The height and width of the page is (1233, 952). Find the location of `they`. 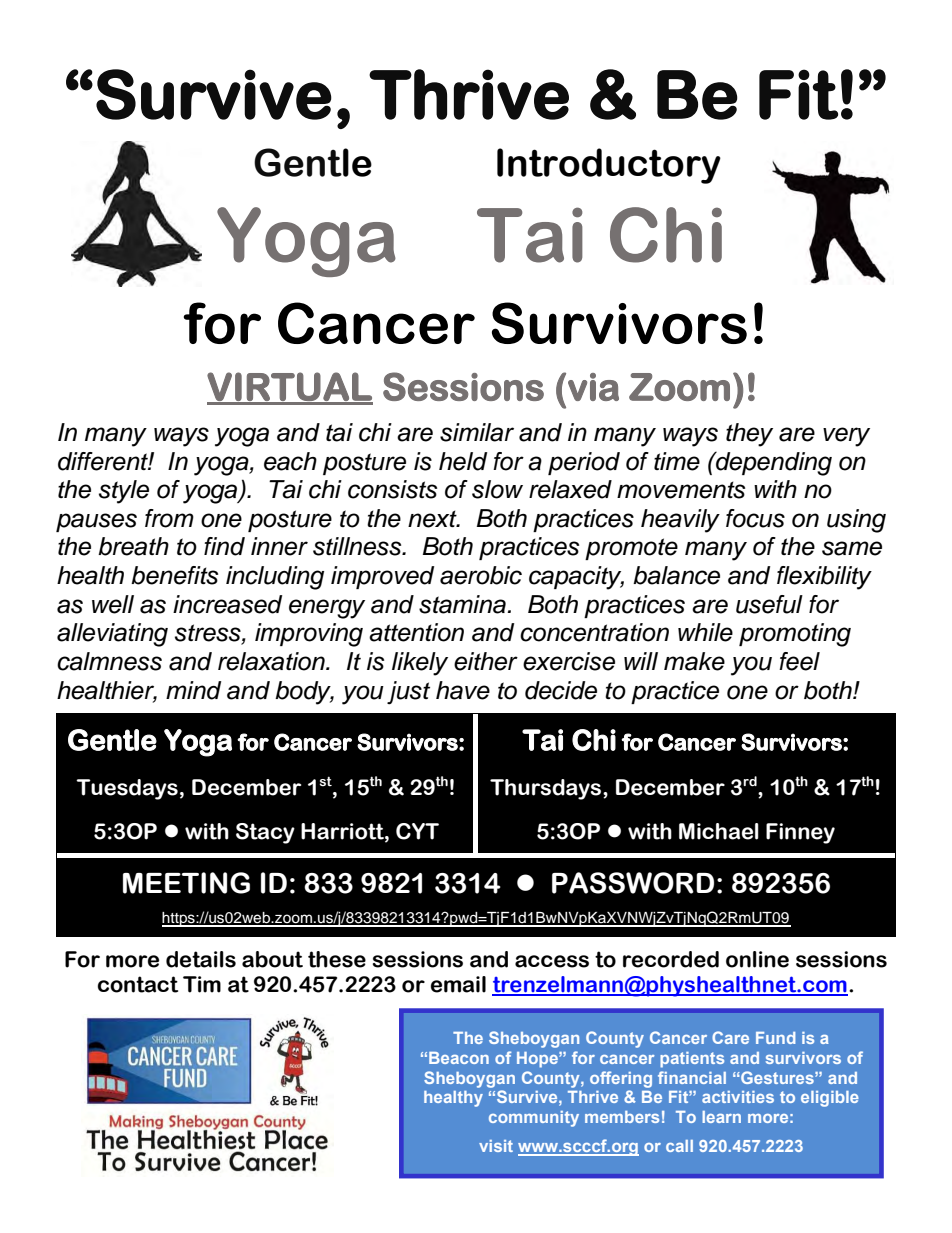

they is located at coordinates (749, 435).
